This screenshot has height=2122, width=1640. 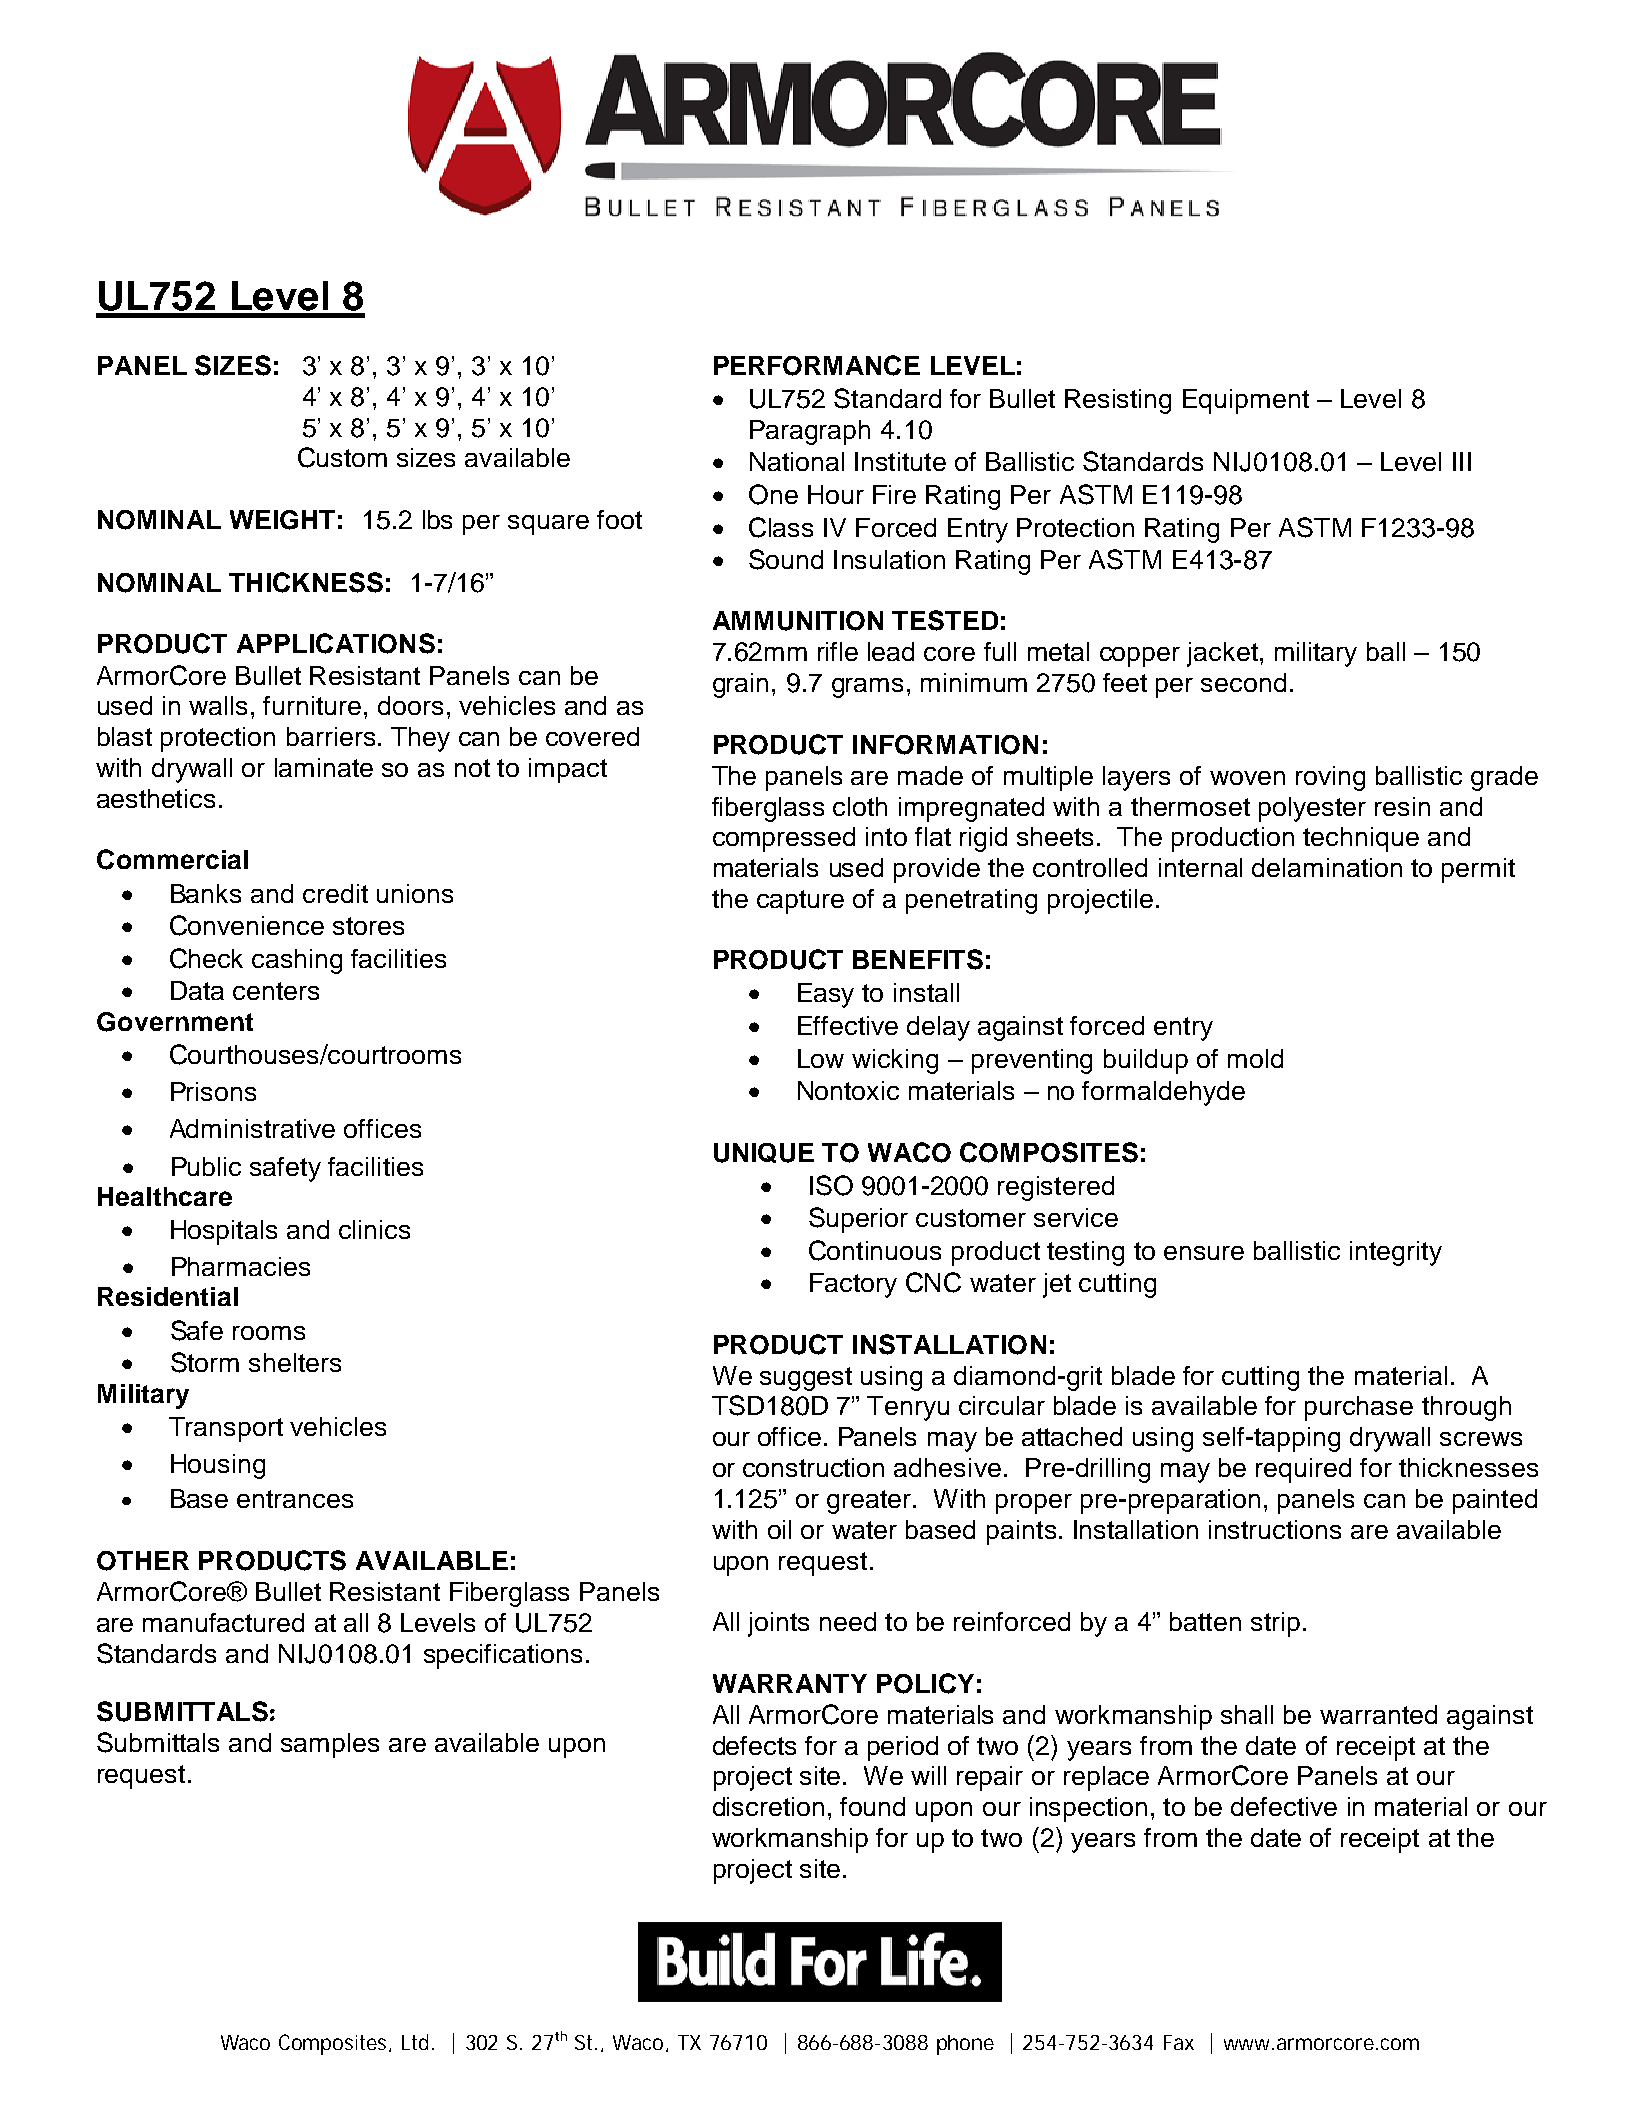 What do you see at coordinates (282, 520) in the screenshot?
I see `WEIGHT` at bounding box center [282, 520].
